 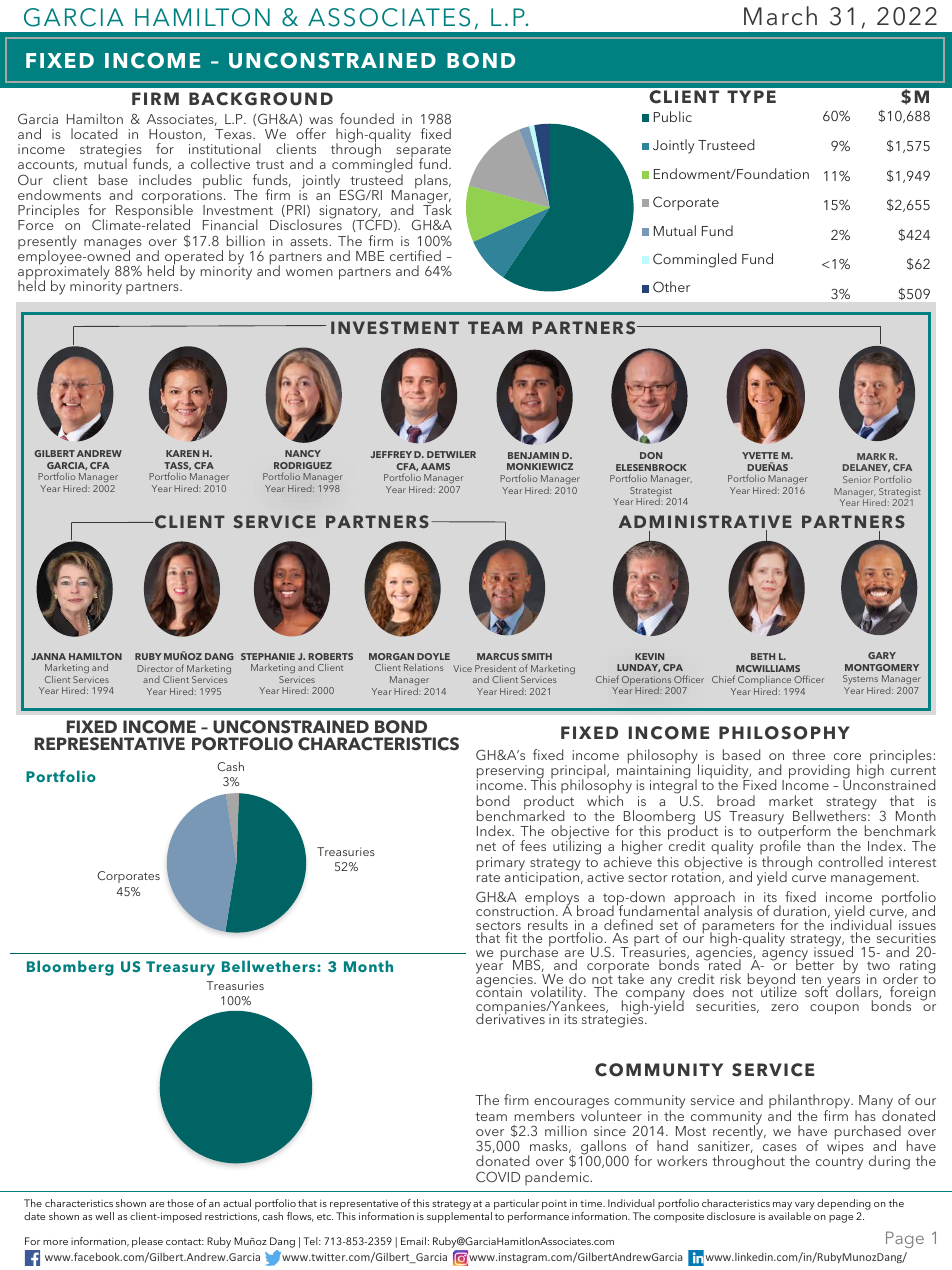 What do you see at coordinates (515, 910) in the image?
I see `construction` at bounding box center [515, 910].
